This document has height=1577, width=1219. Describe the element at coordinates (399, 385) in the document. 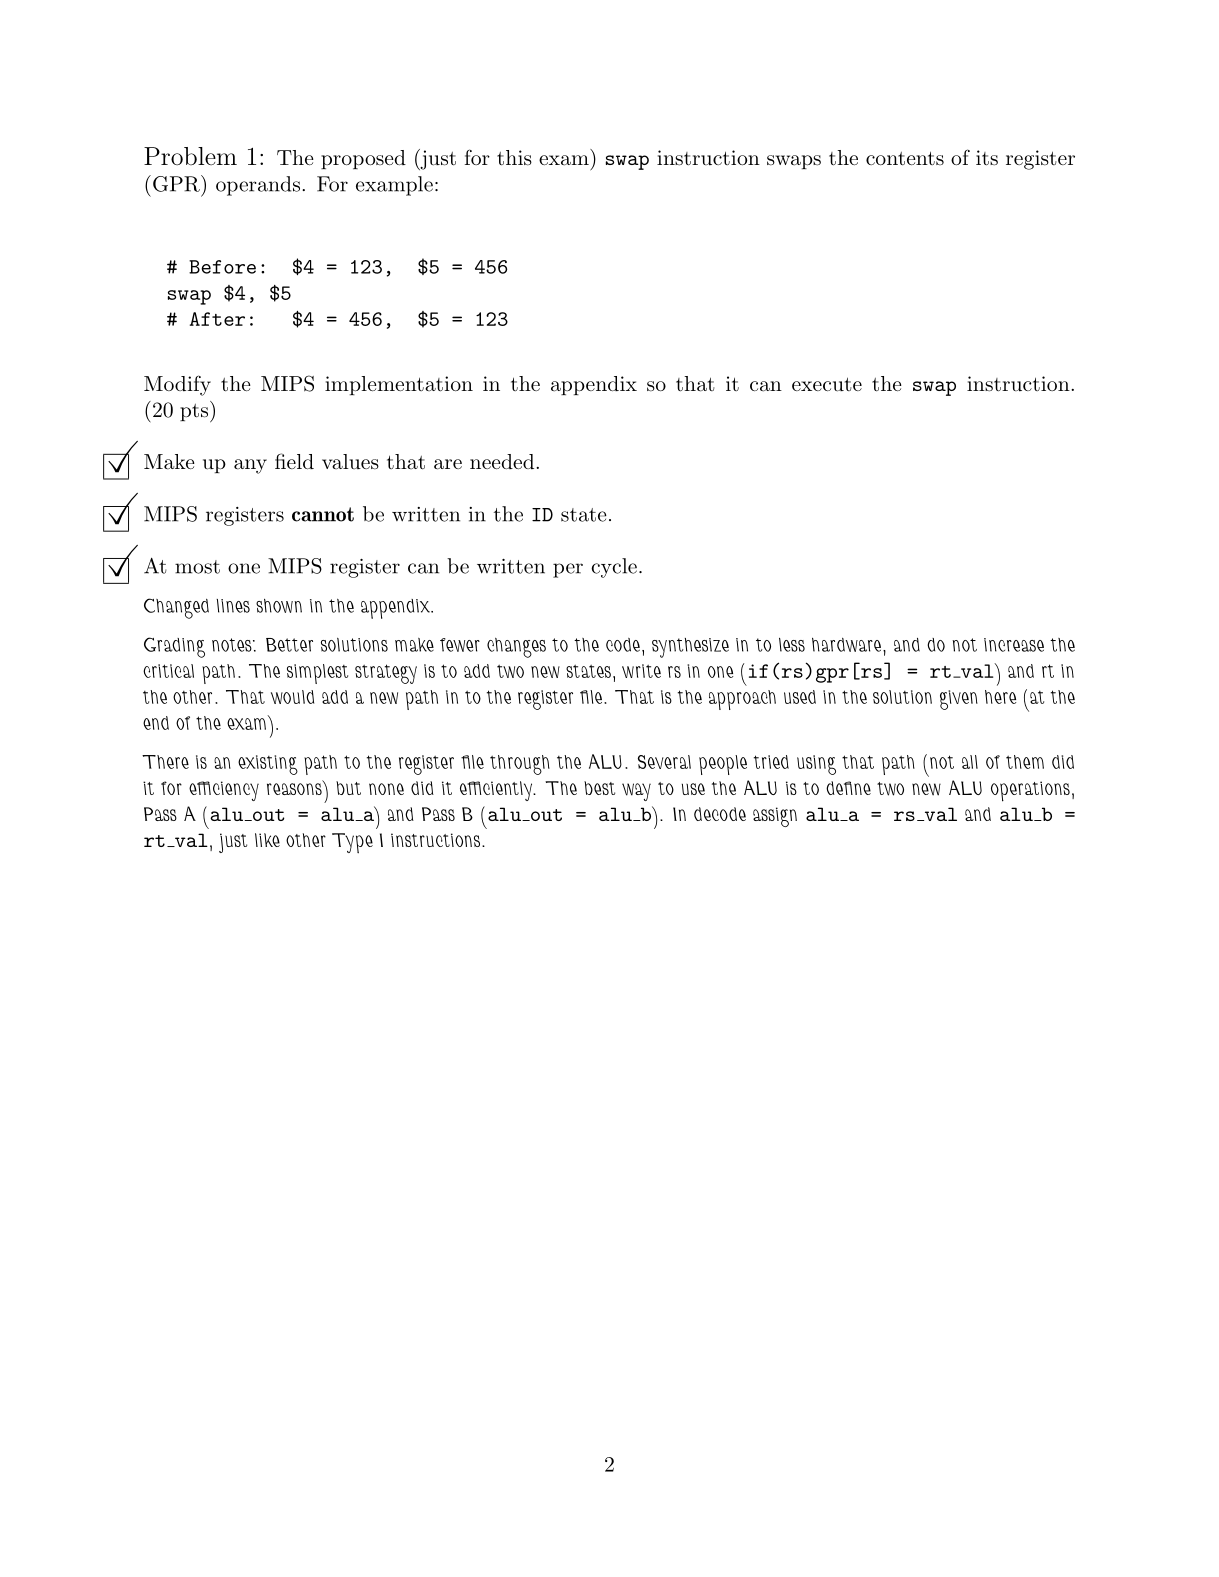

I see `implementation` at that location.
